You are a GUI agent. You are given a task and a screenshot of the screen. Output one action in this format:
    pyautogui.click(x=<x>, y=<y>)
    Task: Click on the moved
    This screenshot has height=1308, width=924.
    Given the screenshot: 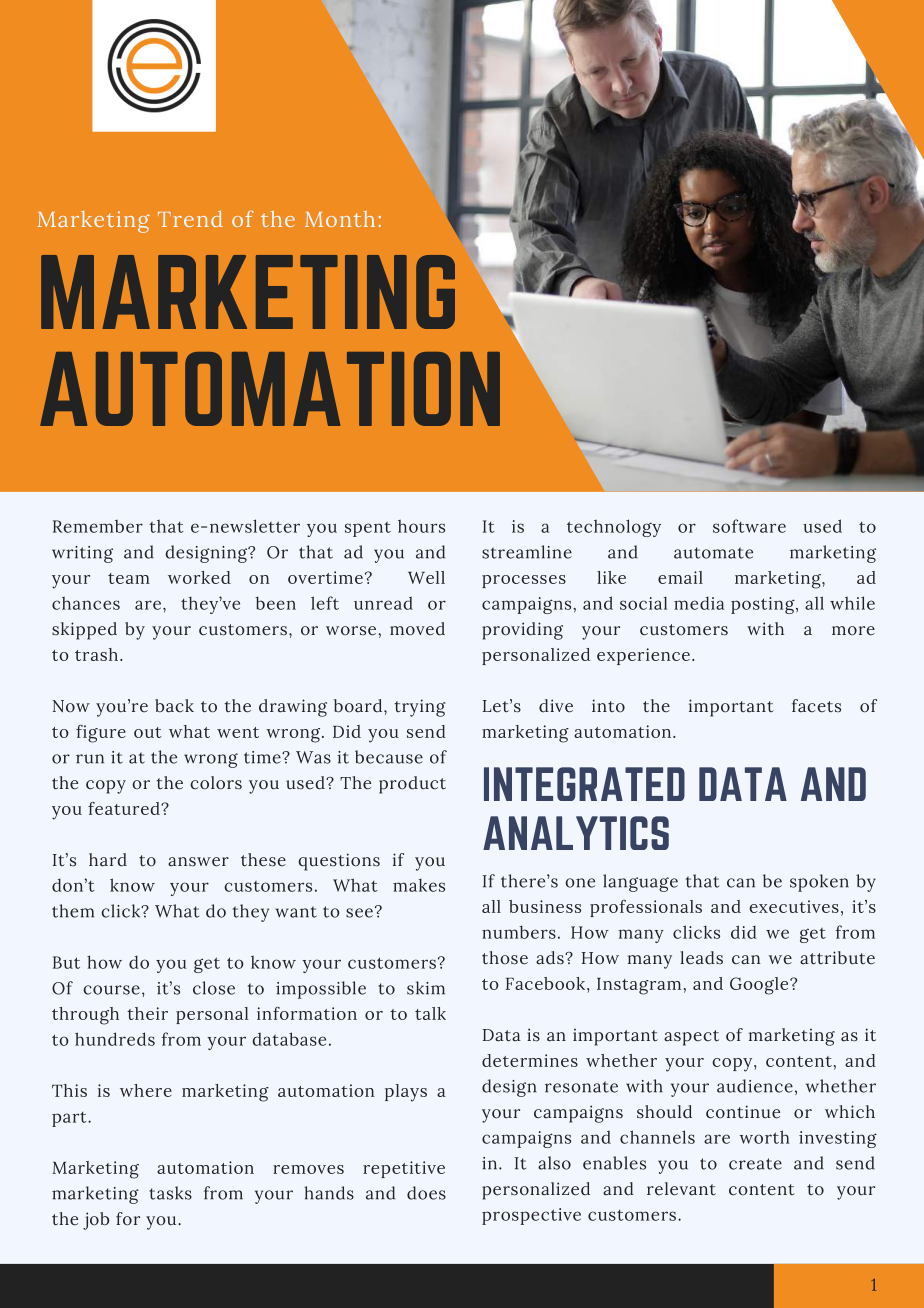 What is the action you would take?
    pyautogui.click(x=417, y=629)
